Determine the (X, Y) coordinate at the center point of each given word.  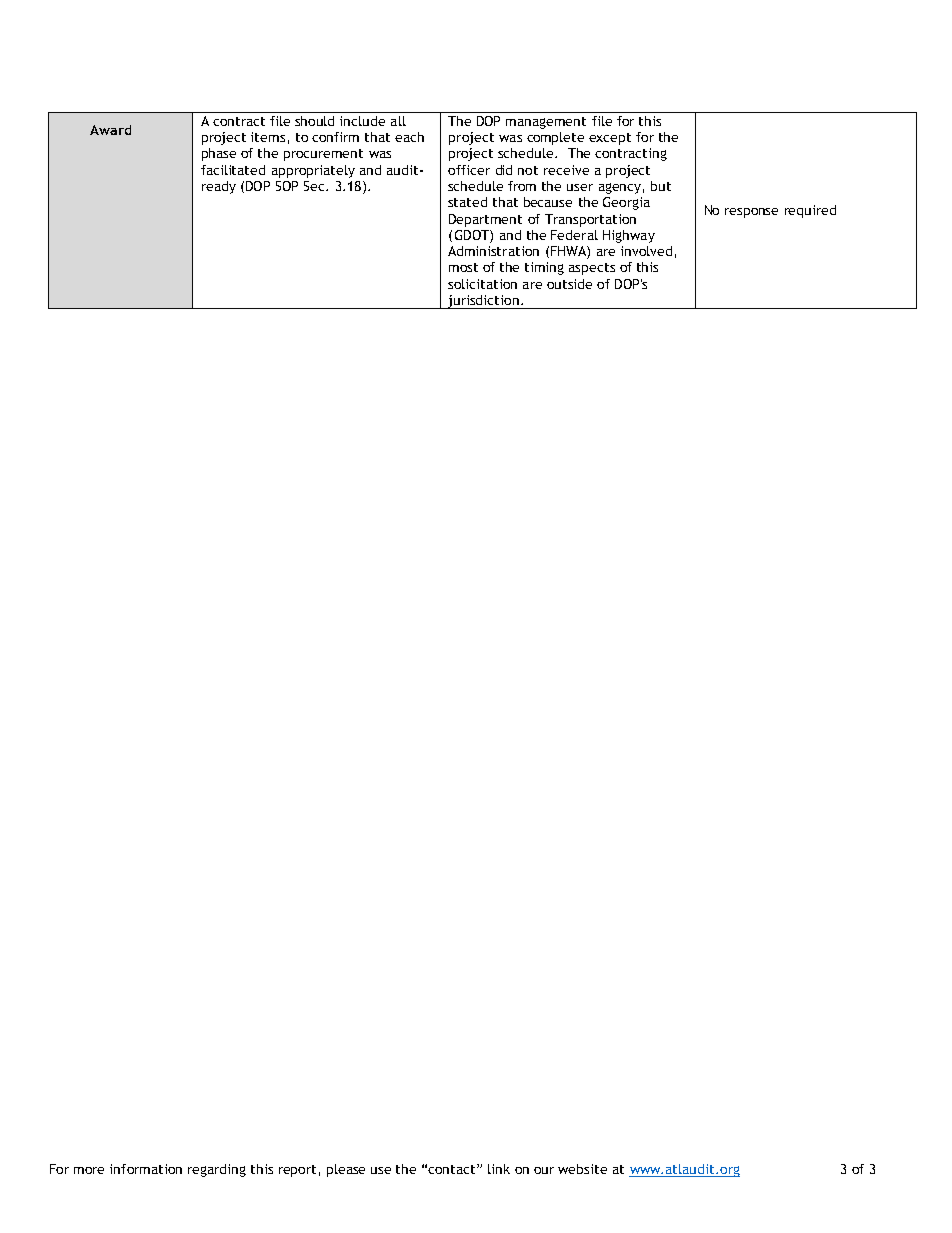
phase (219, 154)
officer (469, 170)
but (661, 186)
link (499, 1169)
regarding (217, 1170)
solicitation (482, 284)
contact (453, 1169)
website (582, 1169)
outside (569, 284)
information (146, 1169)
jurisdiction (483, 302)
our (544, 1170)
